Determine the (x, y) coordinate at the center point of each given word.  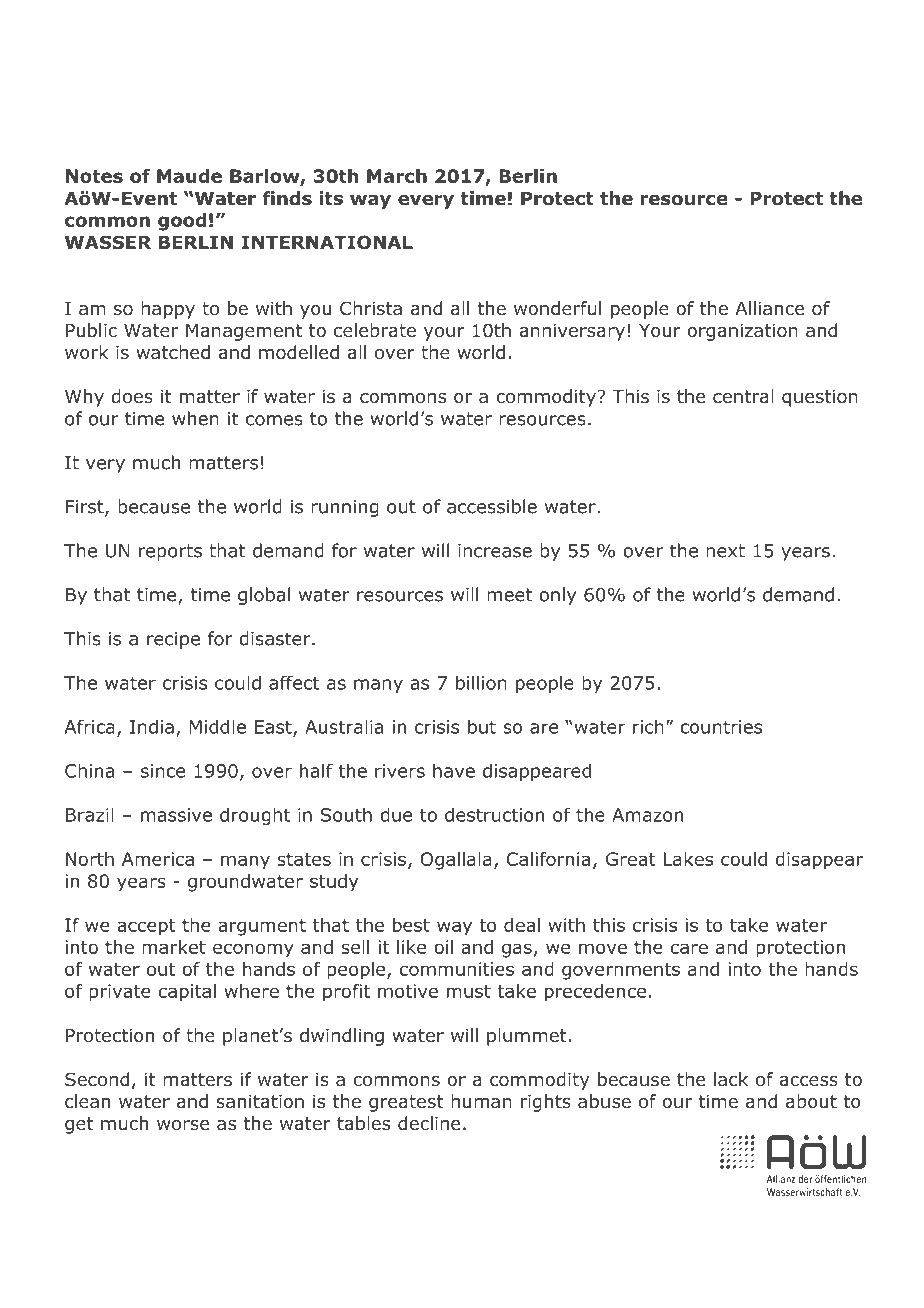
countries (721, 727)
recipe (173, 640)
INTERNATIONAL (327, 242)
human (481, 1101)
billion (481, 682)
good (182, 222)
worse (183, 1125)
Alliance (769, 308)
